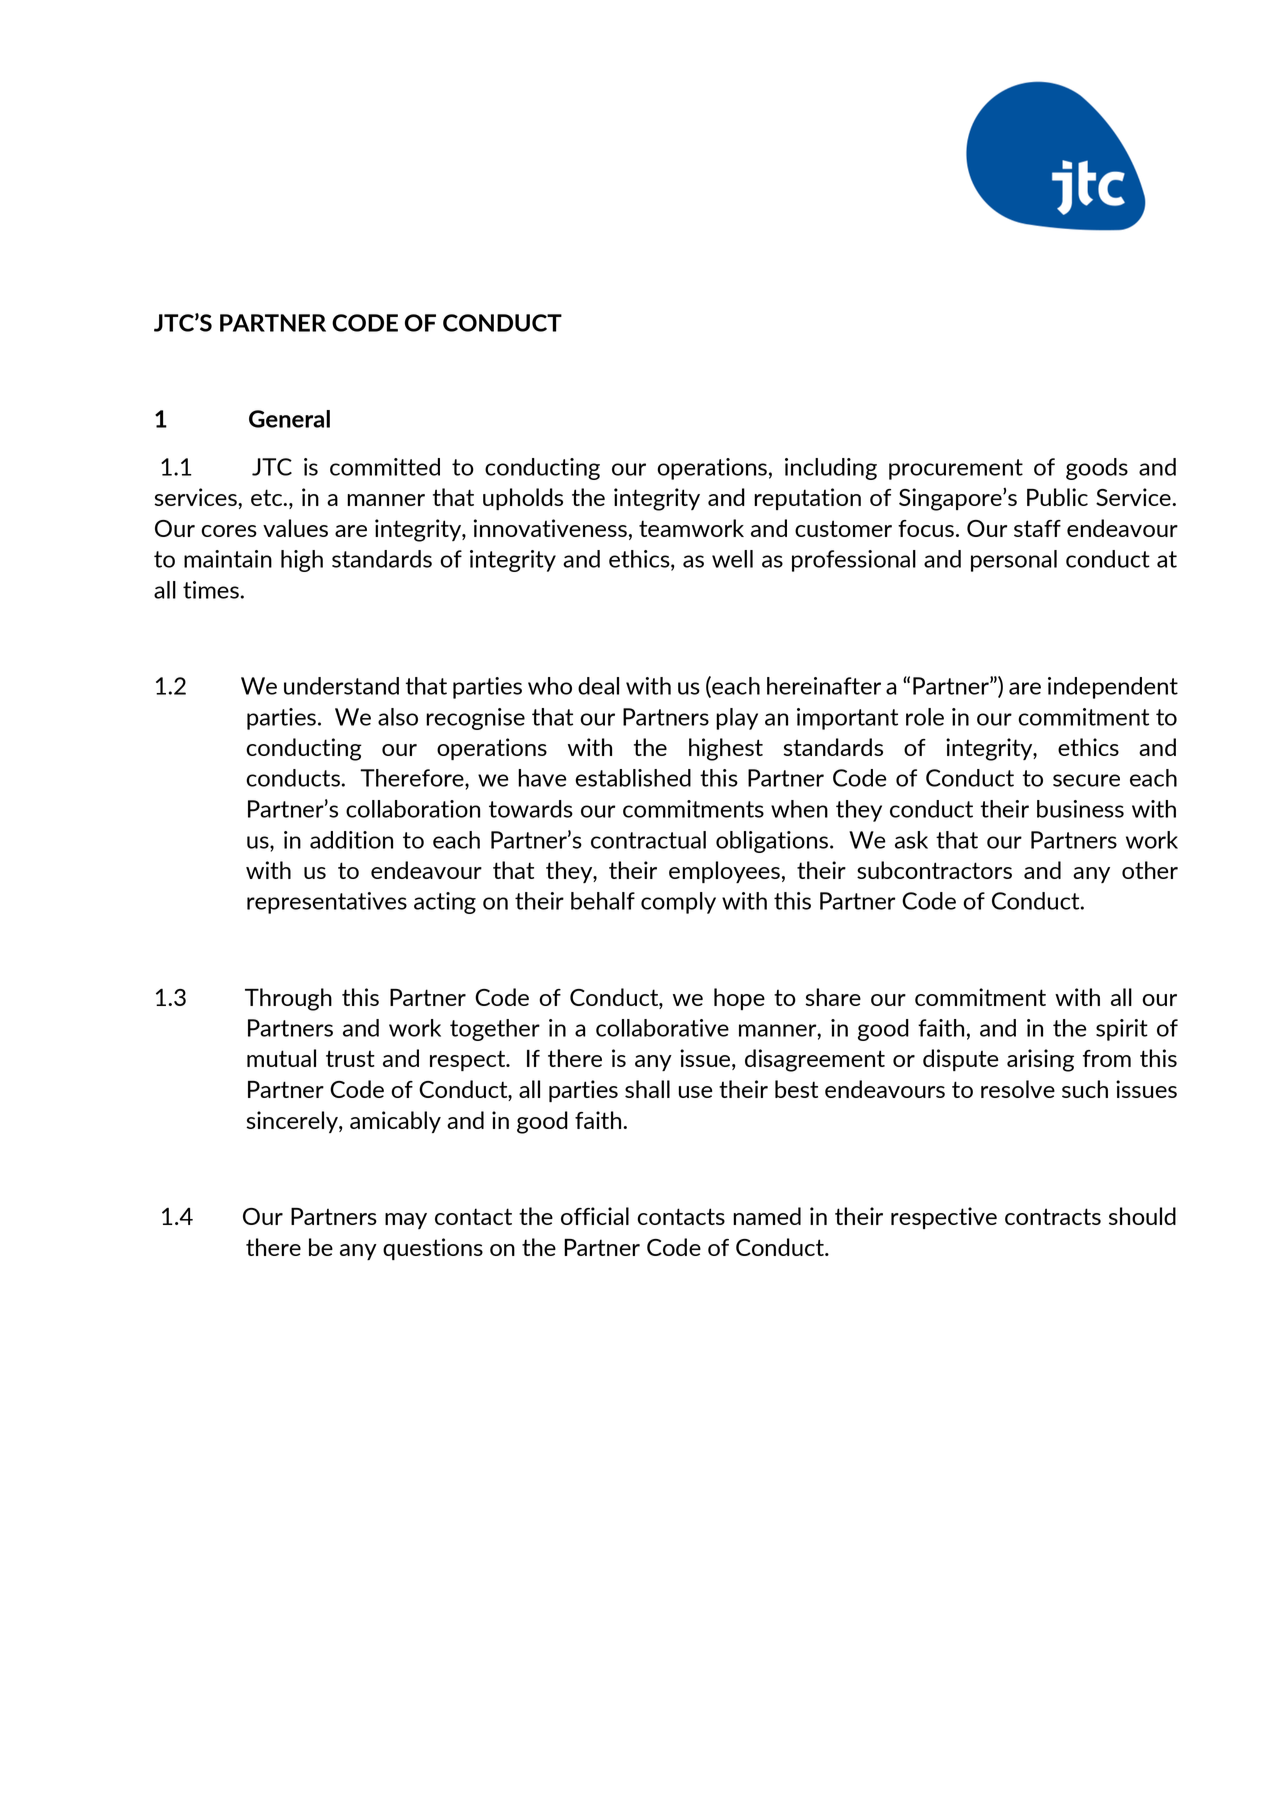 The height and width of the document is (1817, 1285). I want to click on contractual, so click(648, 840).
